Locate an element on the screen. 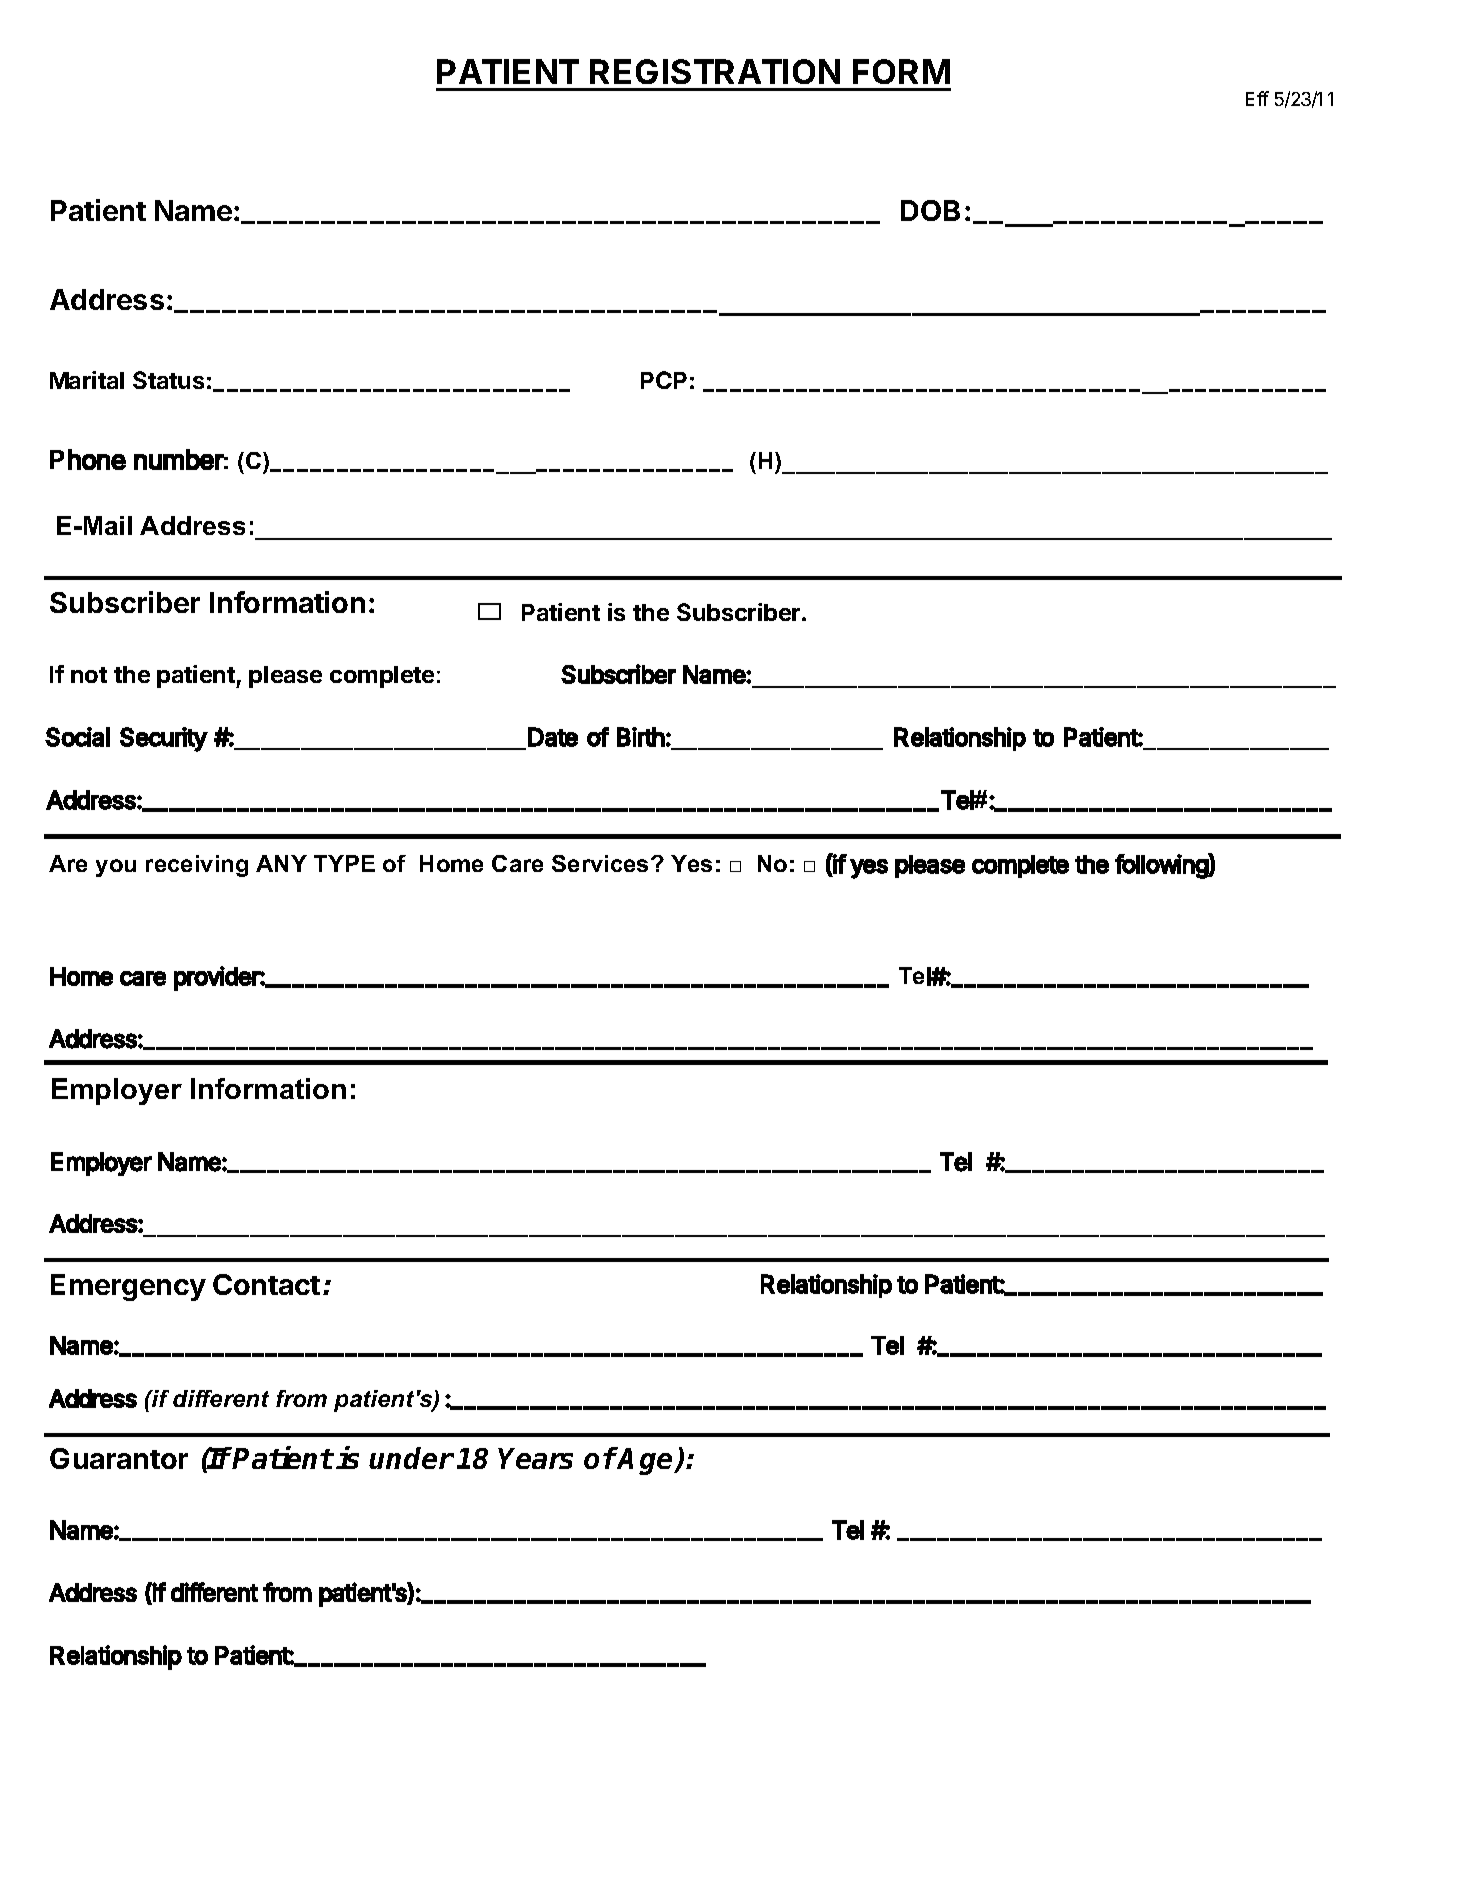  Security is located at coordinates (164, 739).
